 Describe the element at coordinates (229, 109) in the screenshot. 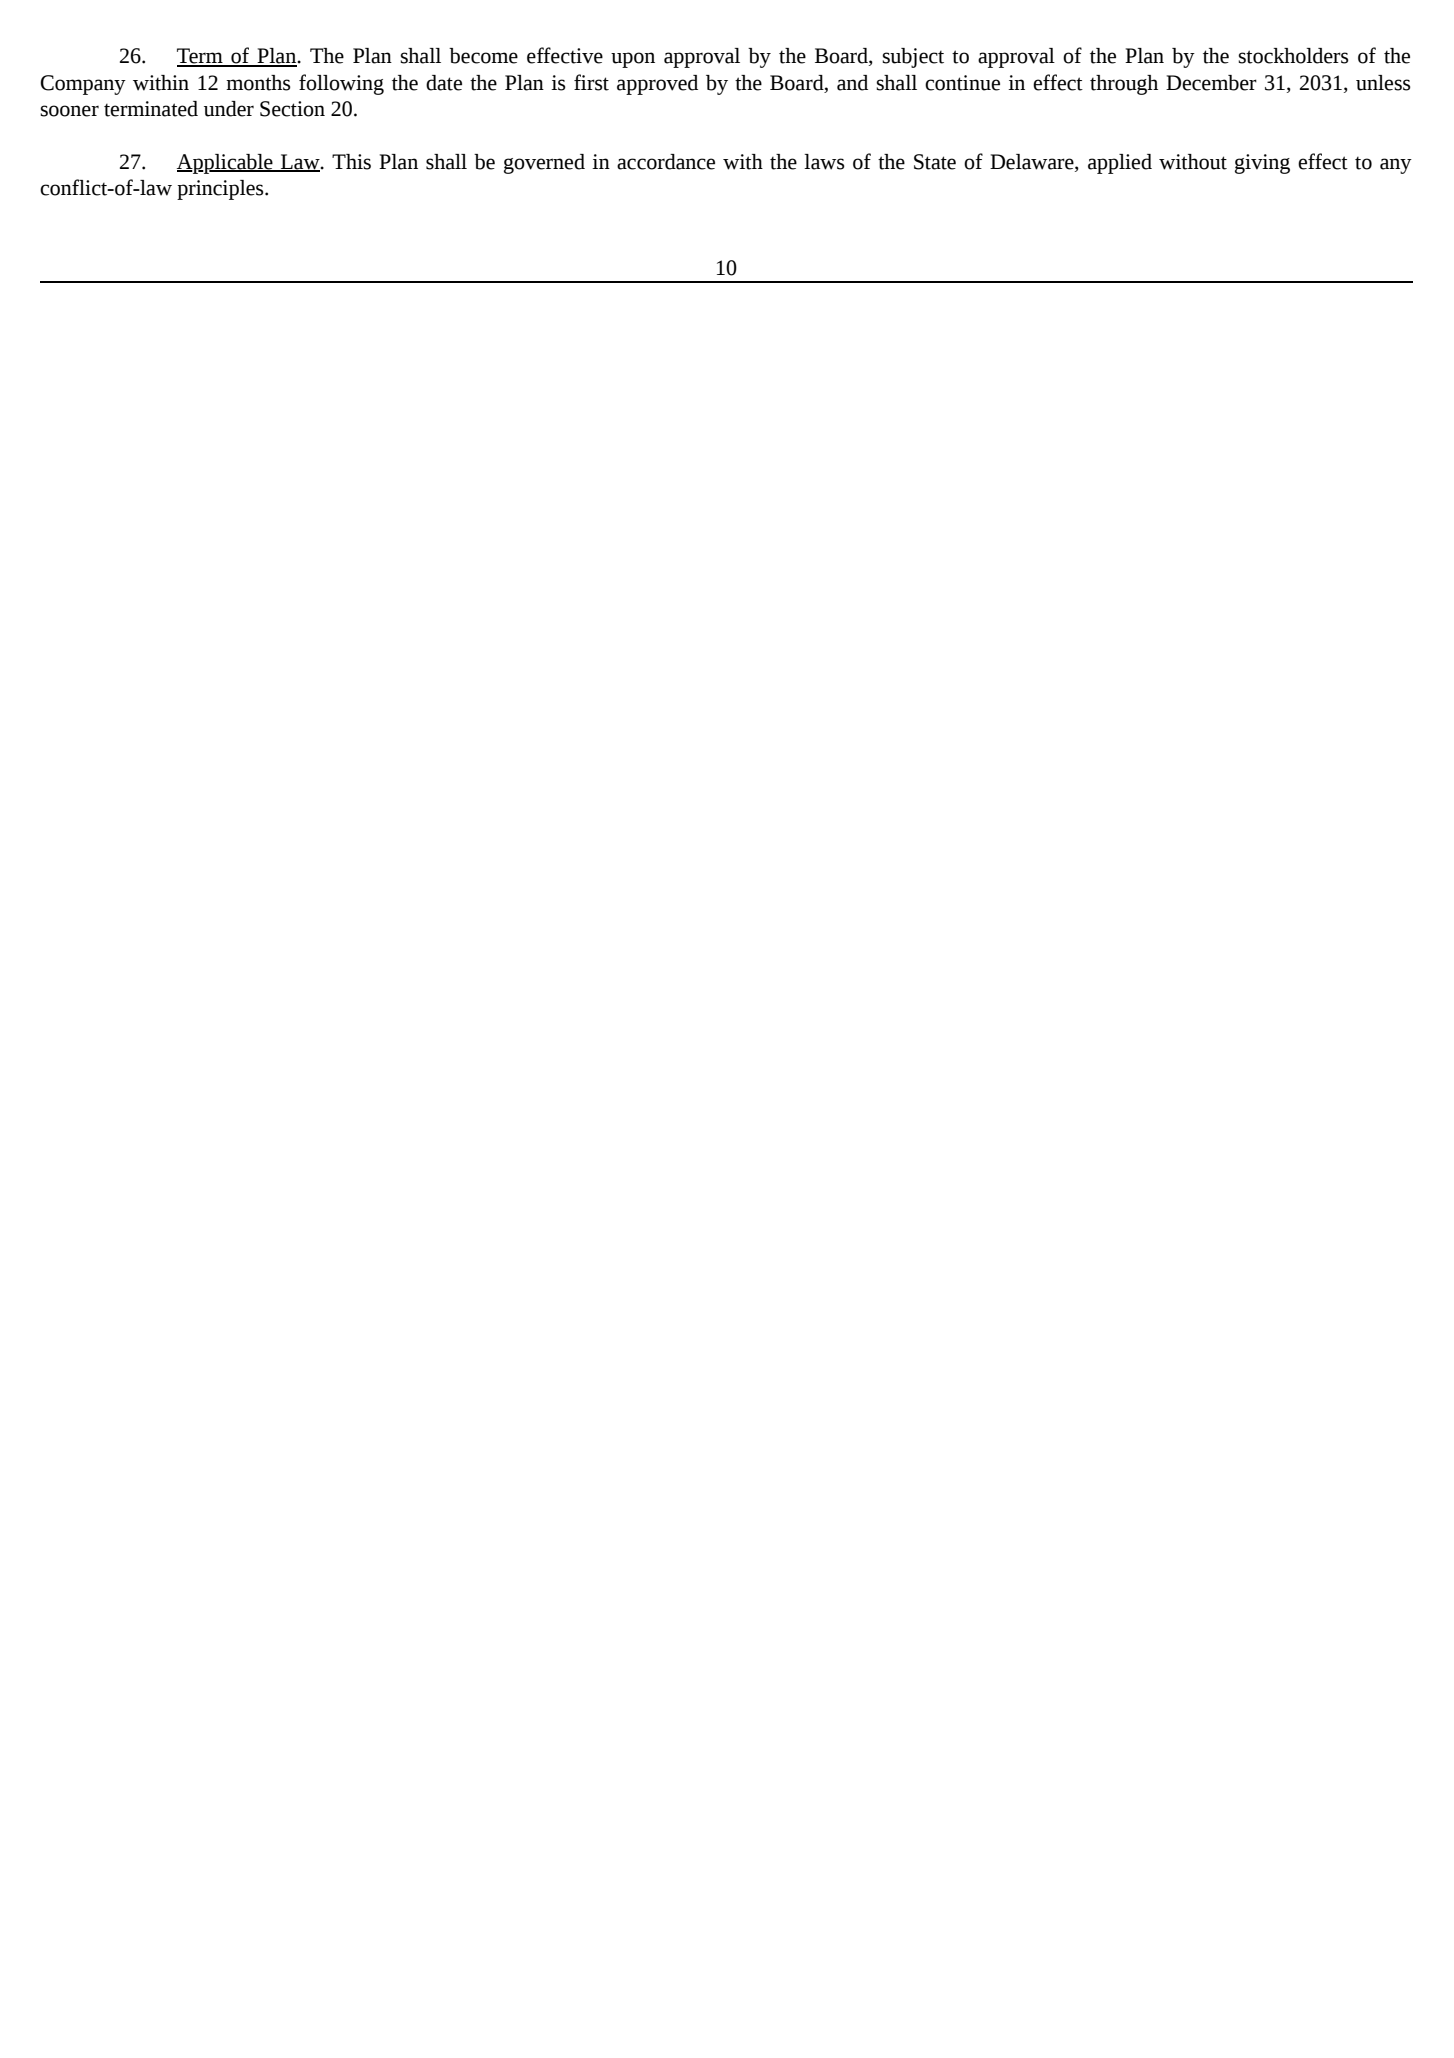

I see `under` at that location.
